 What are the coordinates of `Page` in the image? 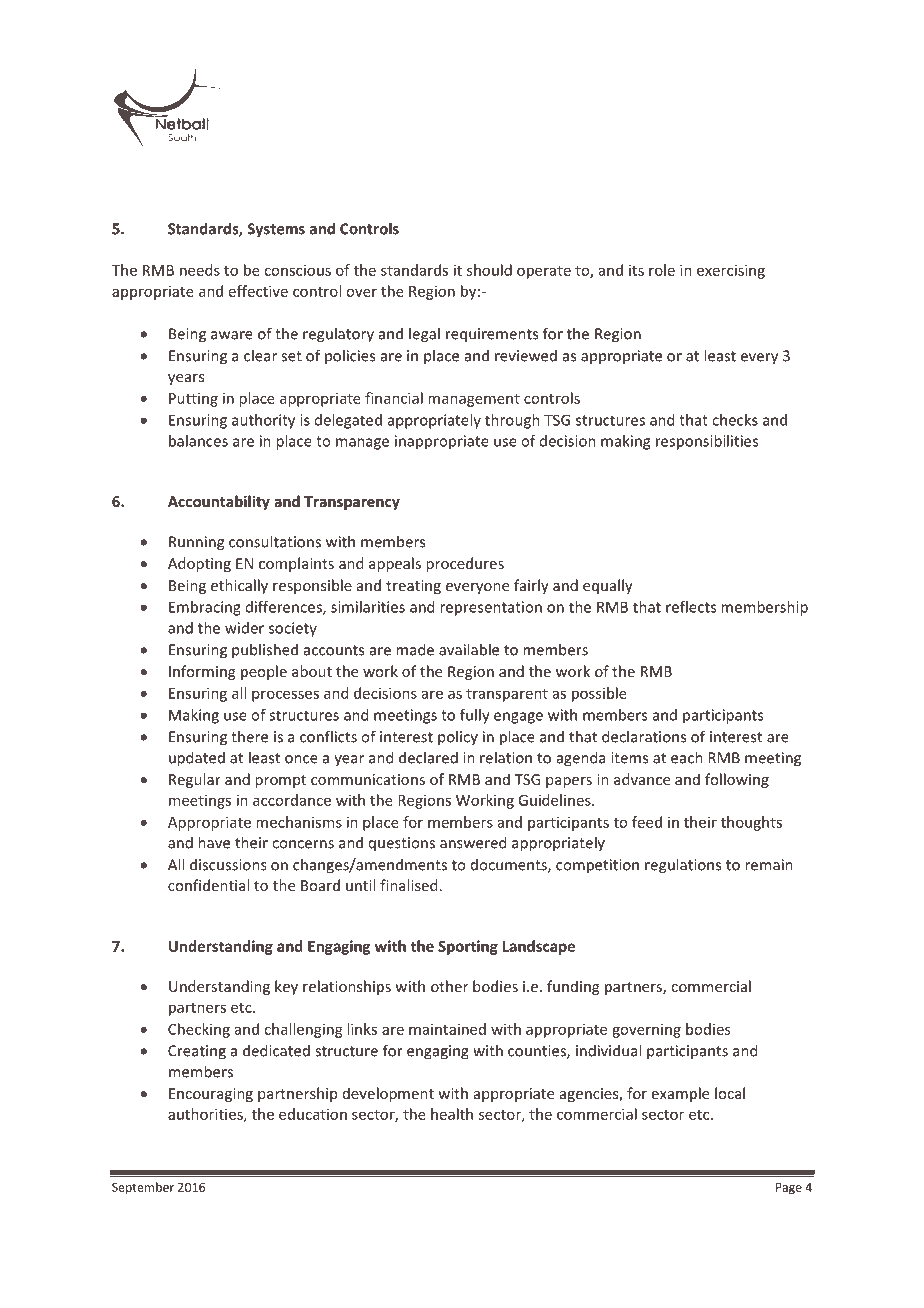 It's located at (789, 1189).
